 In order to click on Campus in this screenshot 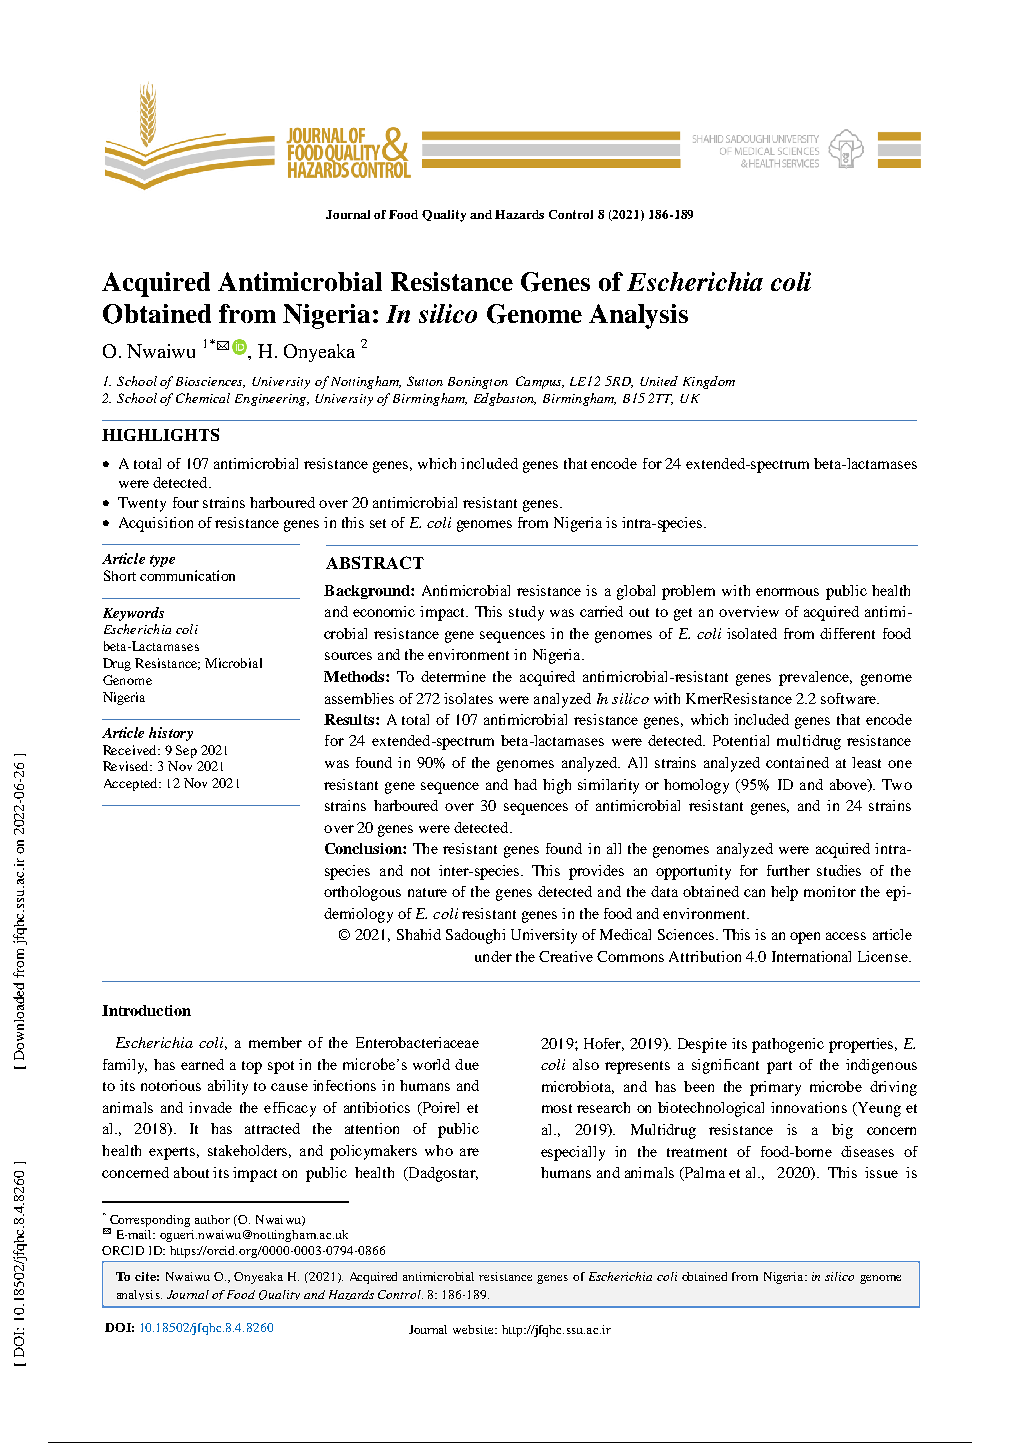, I will do `click(540, 382)`.
